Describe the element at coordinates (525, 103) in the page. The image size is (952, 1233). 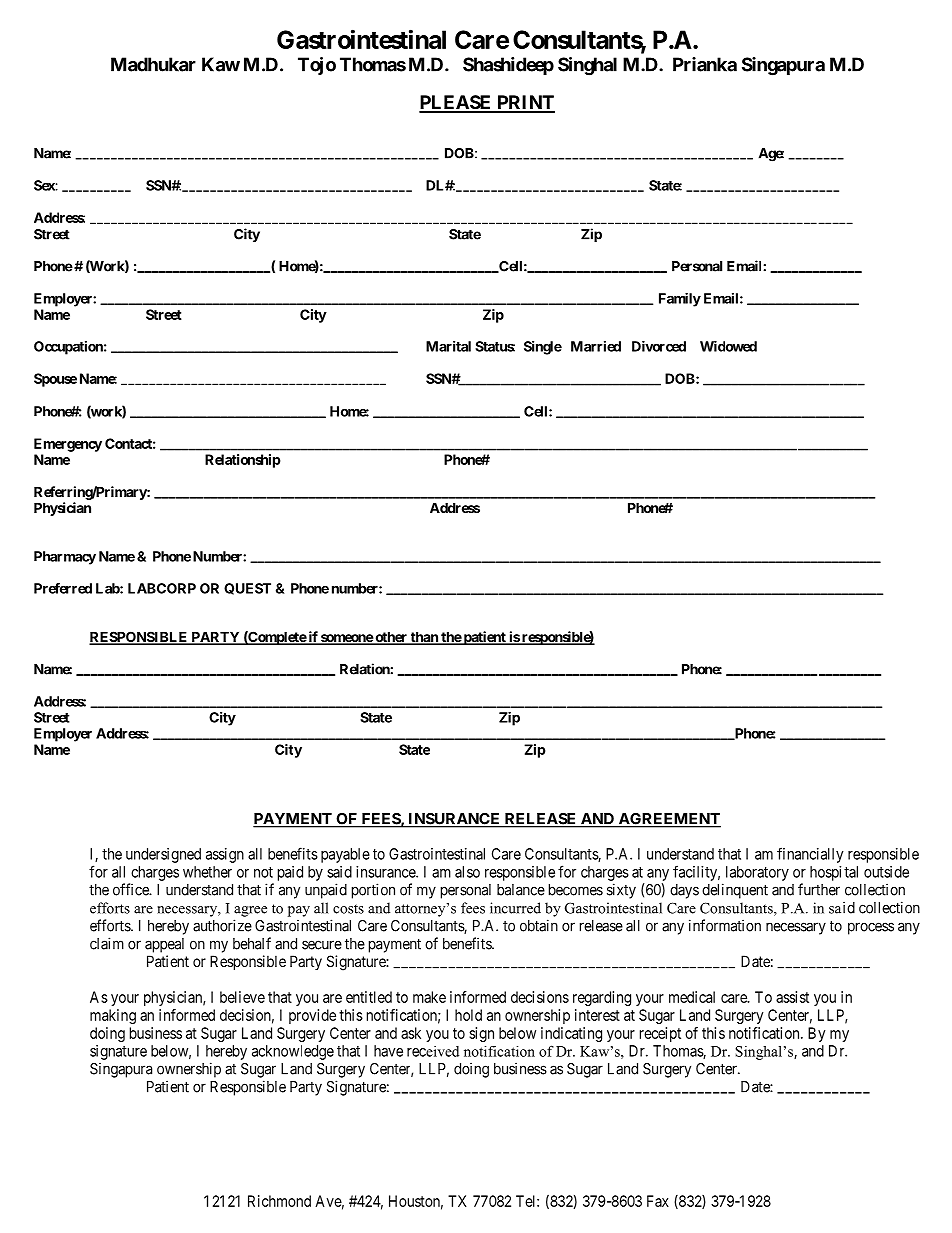
I see `PRINT` at that location.
